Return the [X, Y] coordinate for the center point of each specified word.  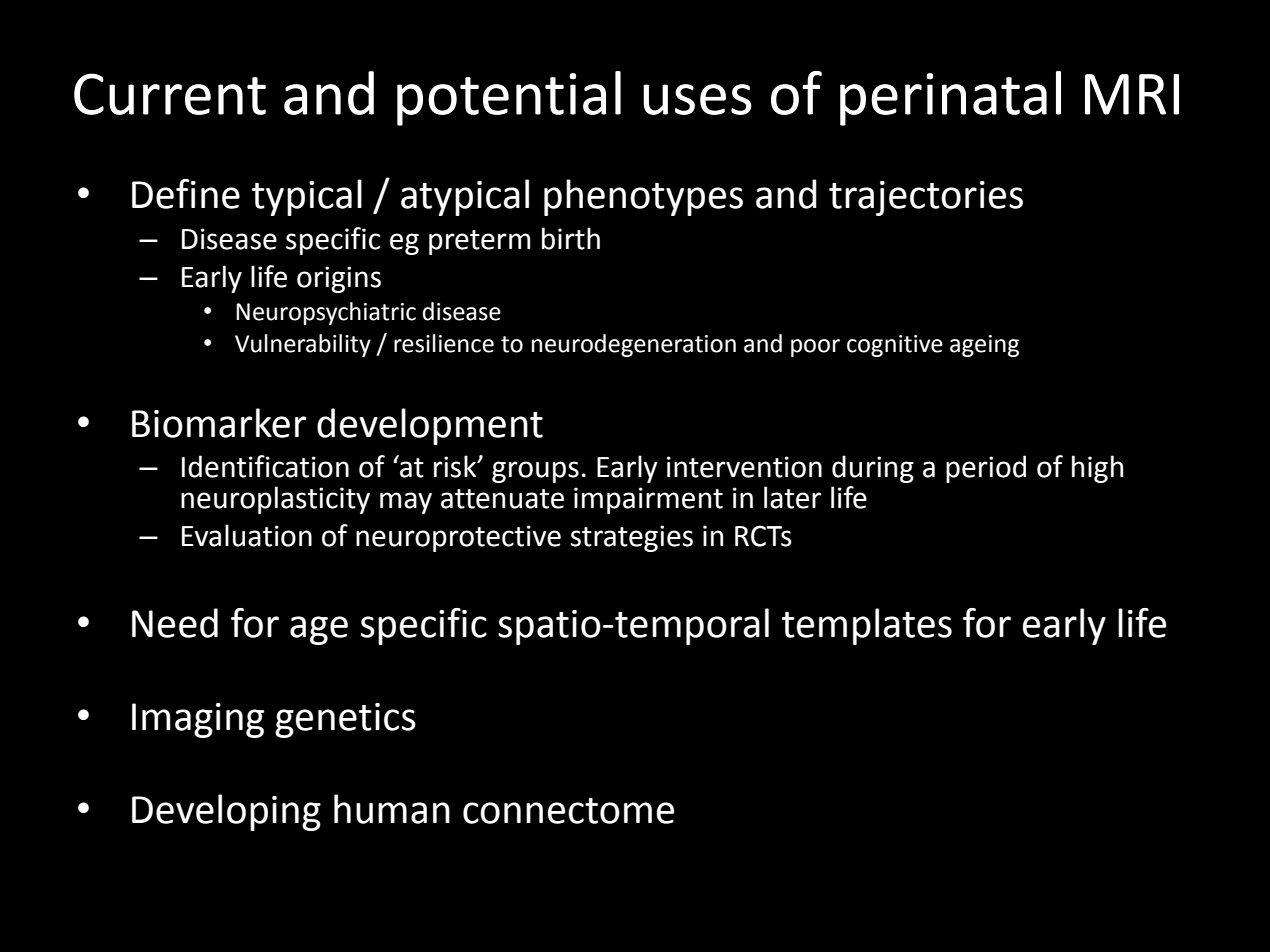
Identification [265, 466]
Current [170, 94]
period [986, 469]
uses [697, 99]
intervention [744, 467]
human [392, 809]
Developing [226, 812]
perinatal [950, 98]
